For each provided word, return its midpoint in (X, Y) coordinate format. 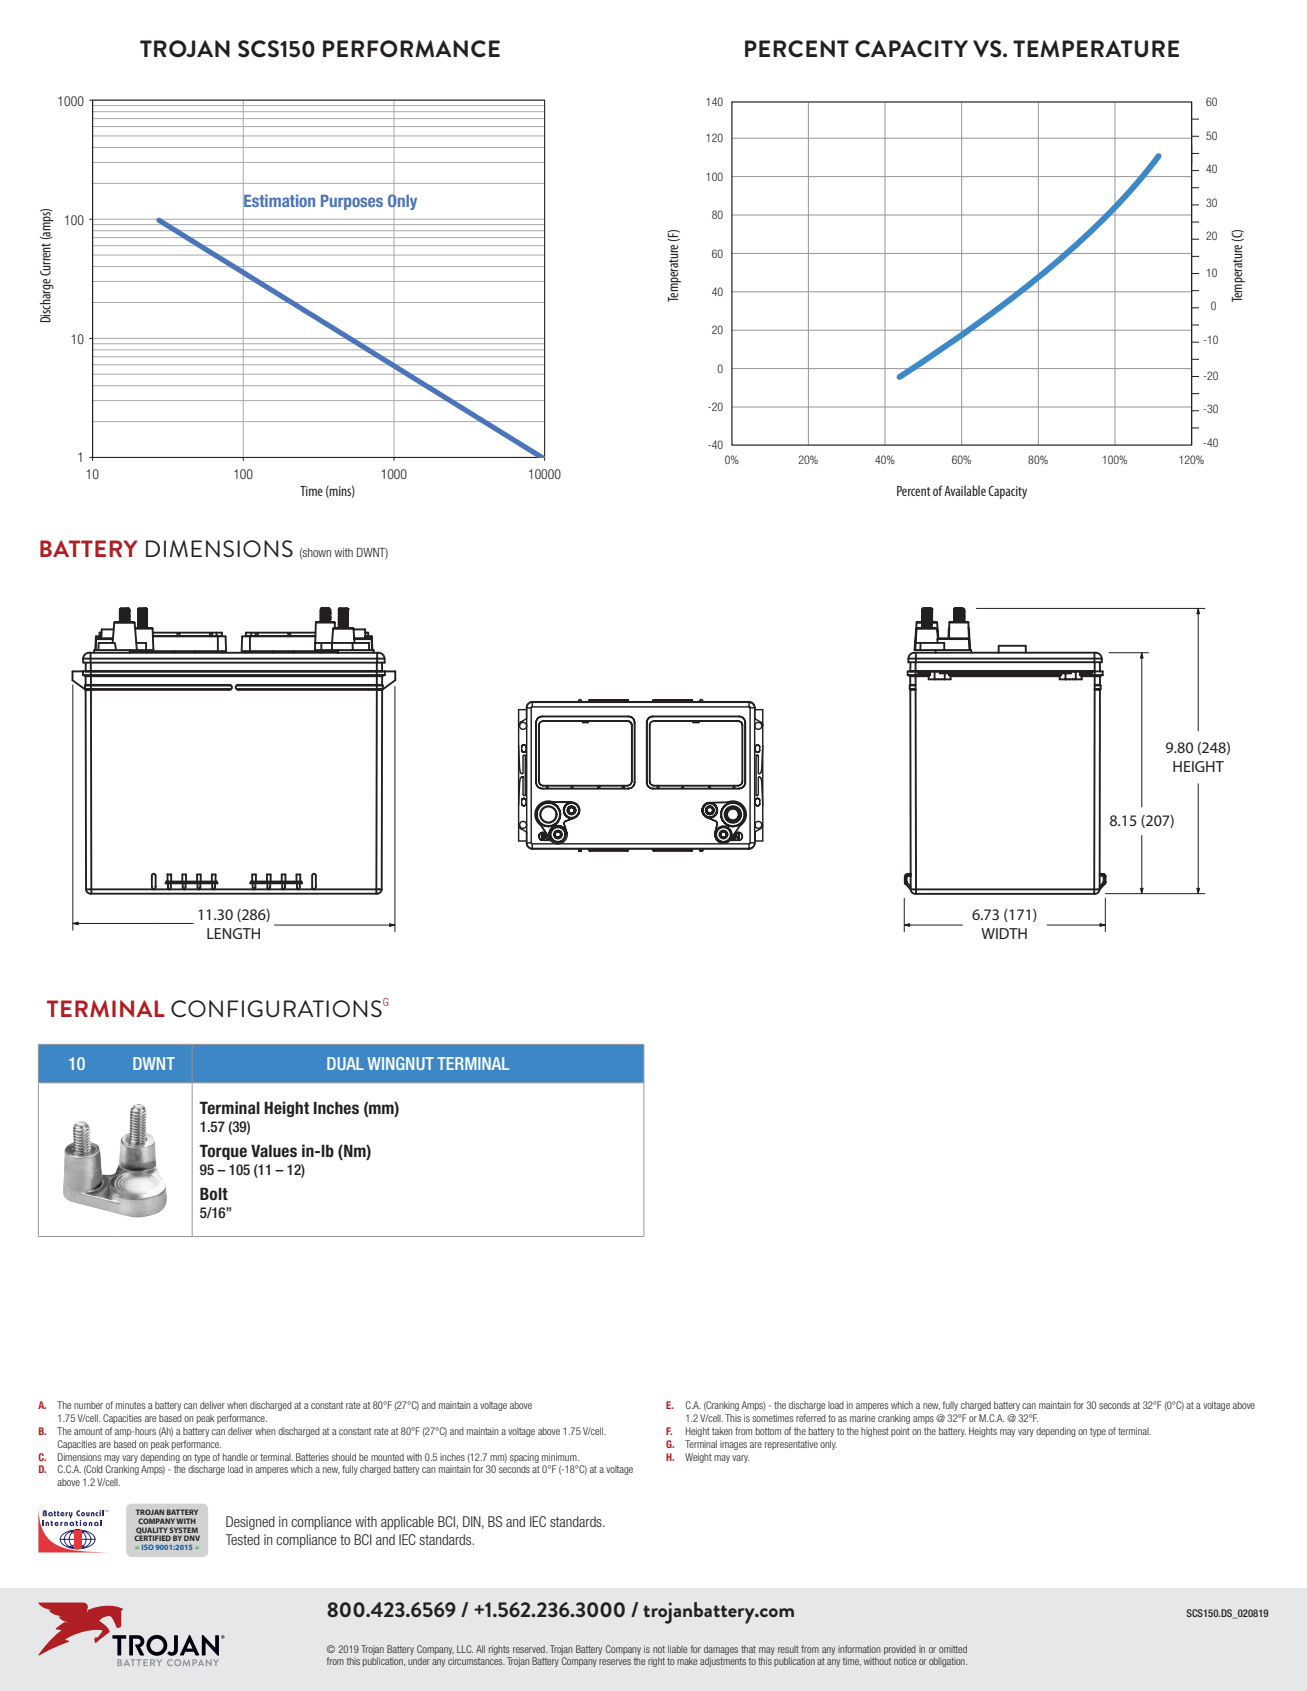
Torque (223, 1152)
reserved (530, 1649)
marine (863, 1418)
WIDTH (1004, 933)
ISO (148, 1547)
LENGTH (233, 933)
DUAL (345, 1063)
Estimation (279, 201)
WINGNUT (400, 1063)
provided (900, 1650)
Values (274, 1151)
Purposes (352, 202)
